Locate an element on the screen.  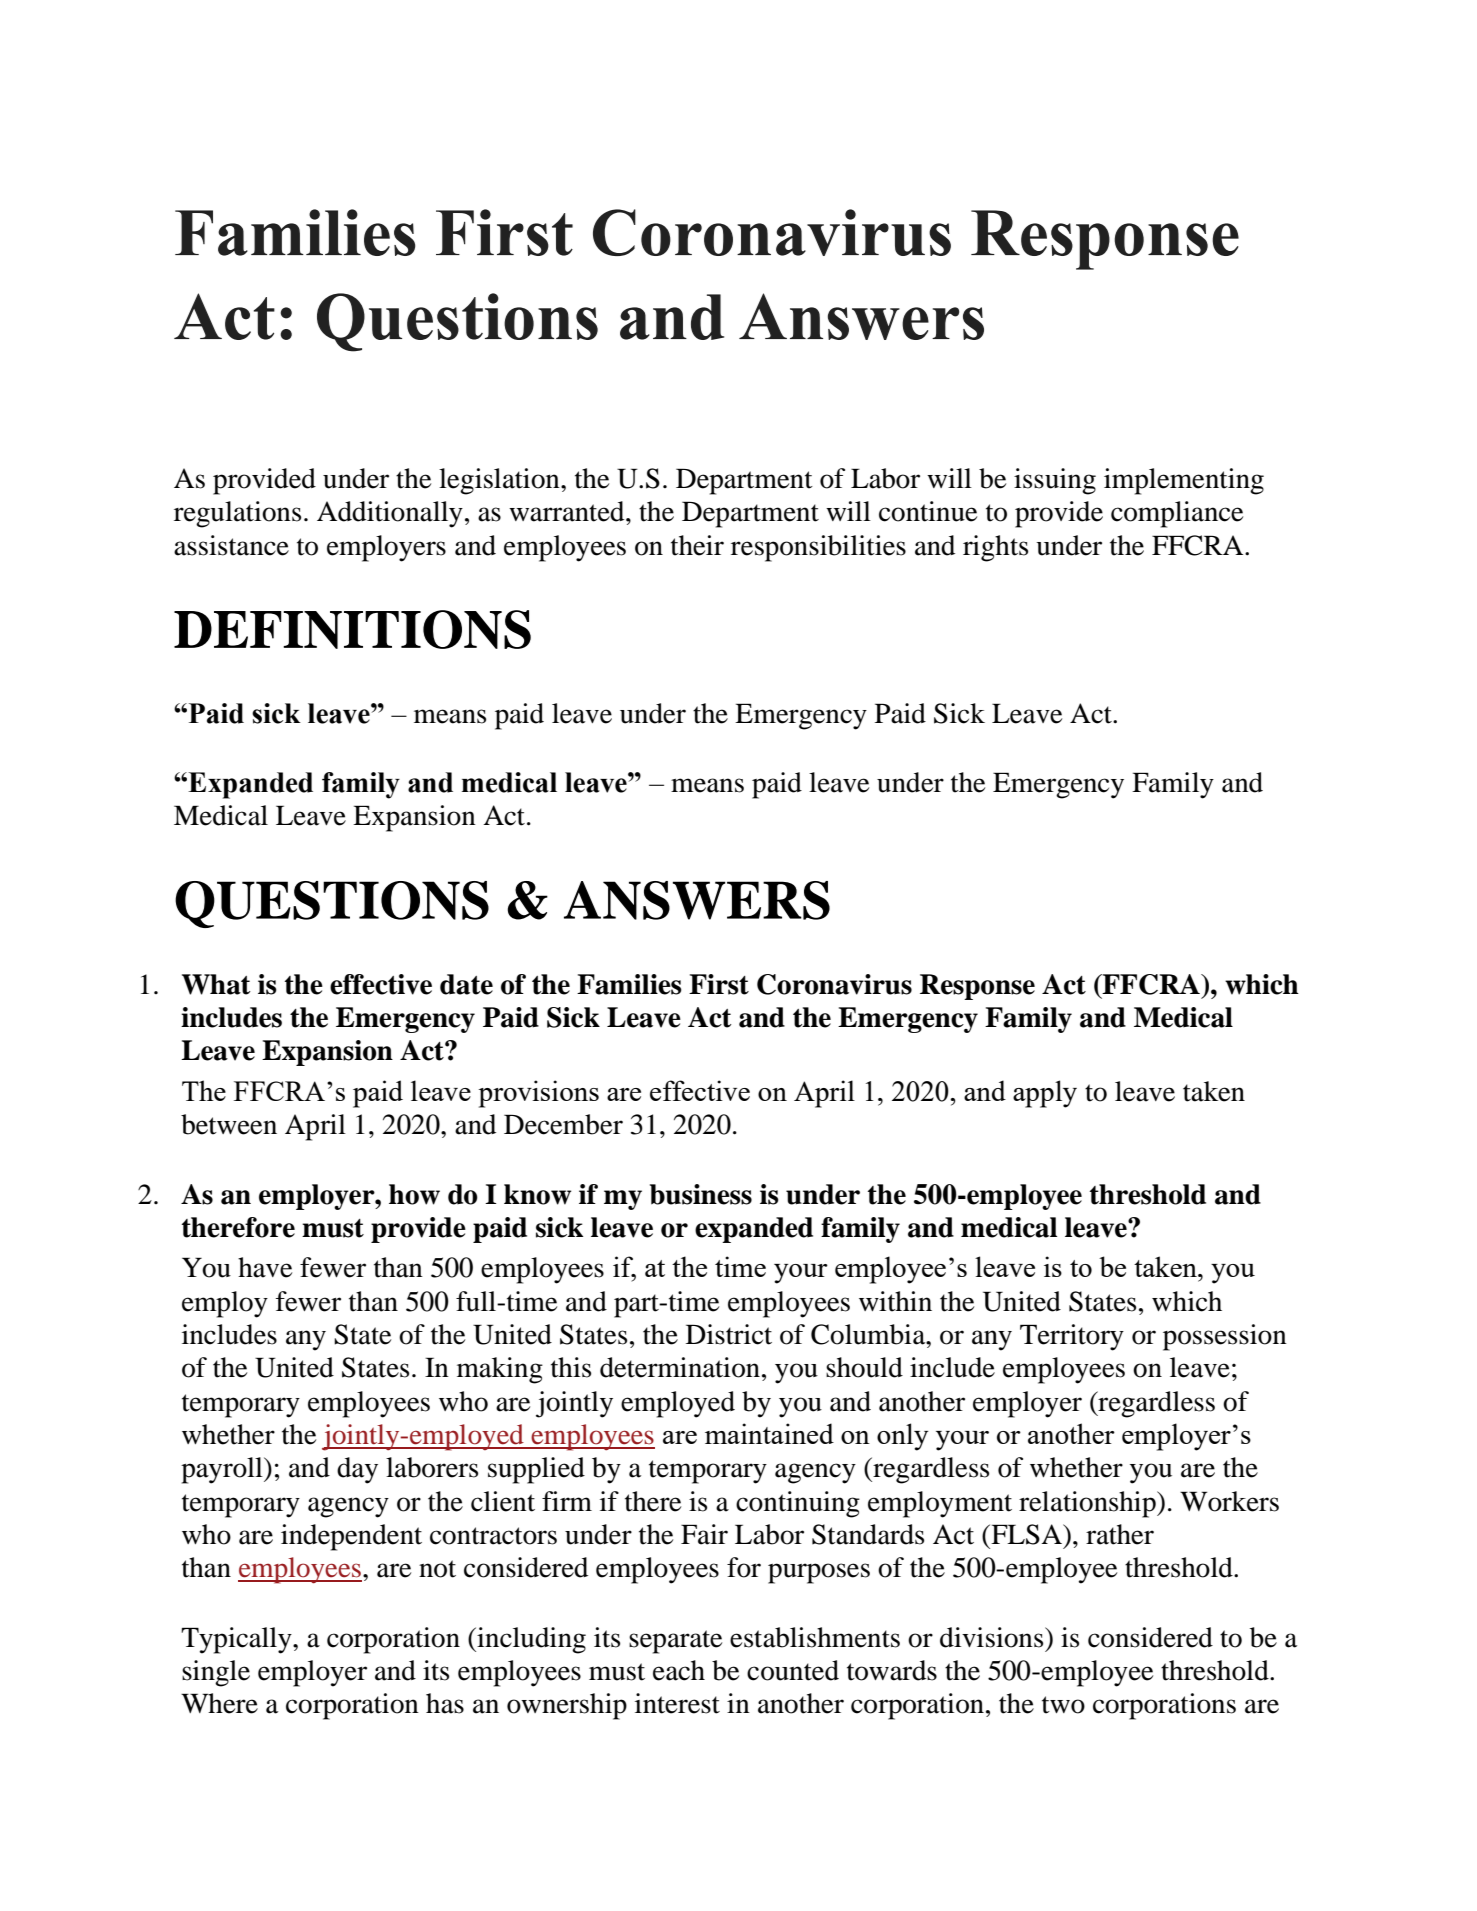
apply is located at coordinates (1045, 1094).
